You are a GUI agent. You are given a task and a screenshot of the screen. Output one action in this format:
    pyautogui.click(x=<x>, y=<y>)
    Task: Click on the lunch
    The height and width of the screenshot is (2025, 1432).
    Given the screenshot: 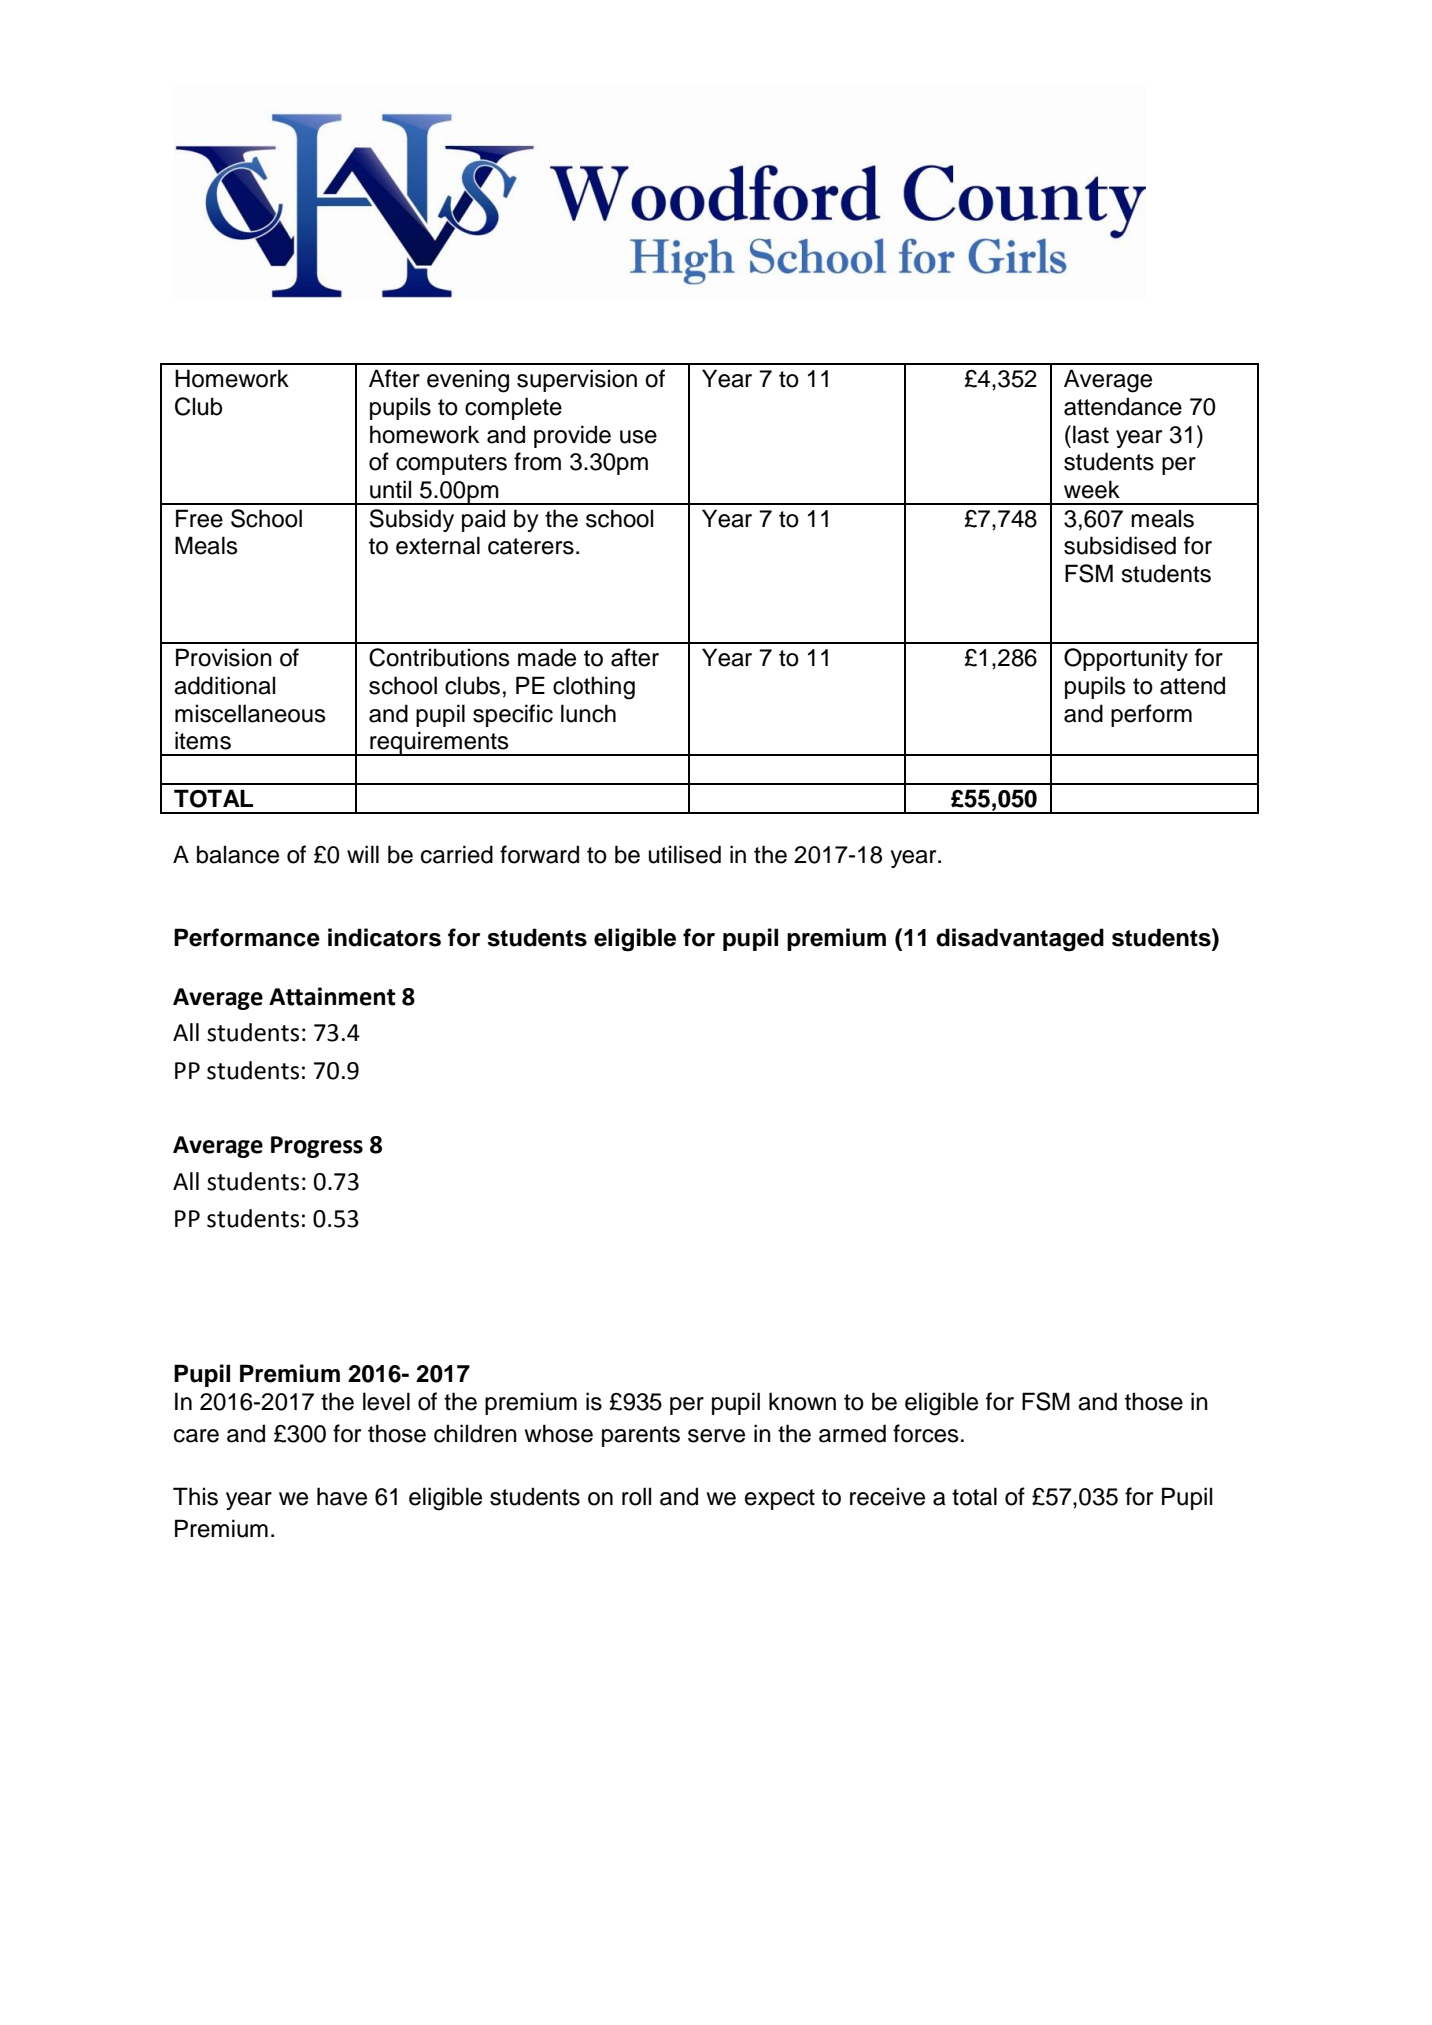 What is the action you would take?
    pyautogui.click(x=588, y=713)
